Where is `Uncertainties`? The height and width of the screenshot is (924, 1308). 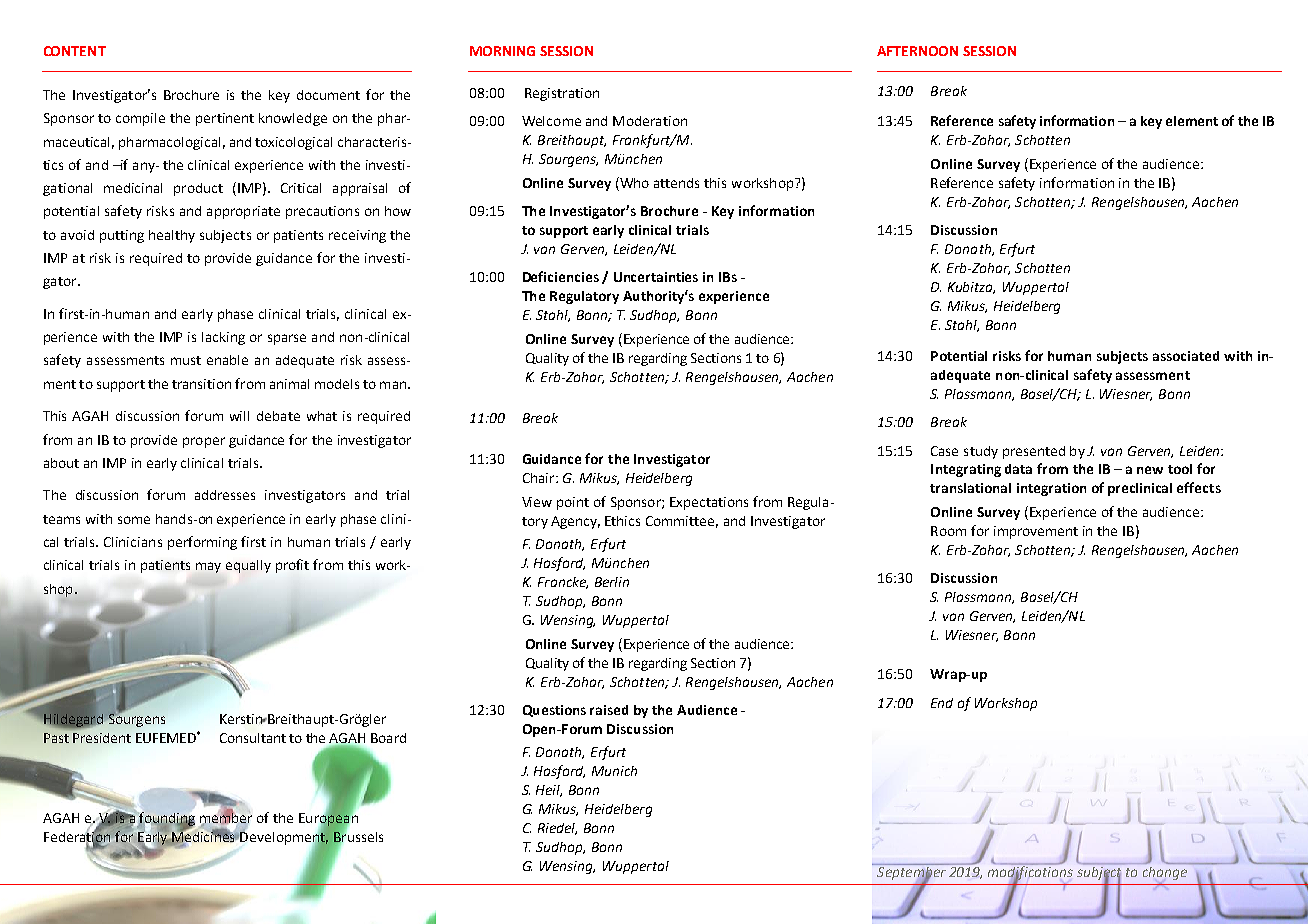 Uncertainties is located at coordinates (656, 277).
